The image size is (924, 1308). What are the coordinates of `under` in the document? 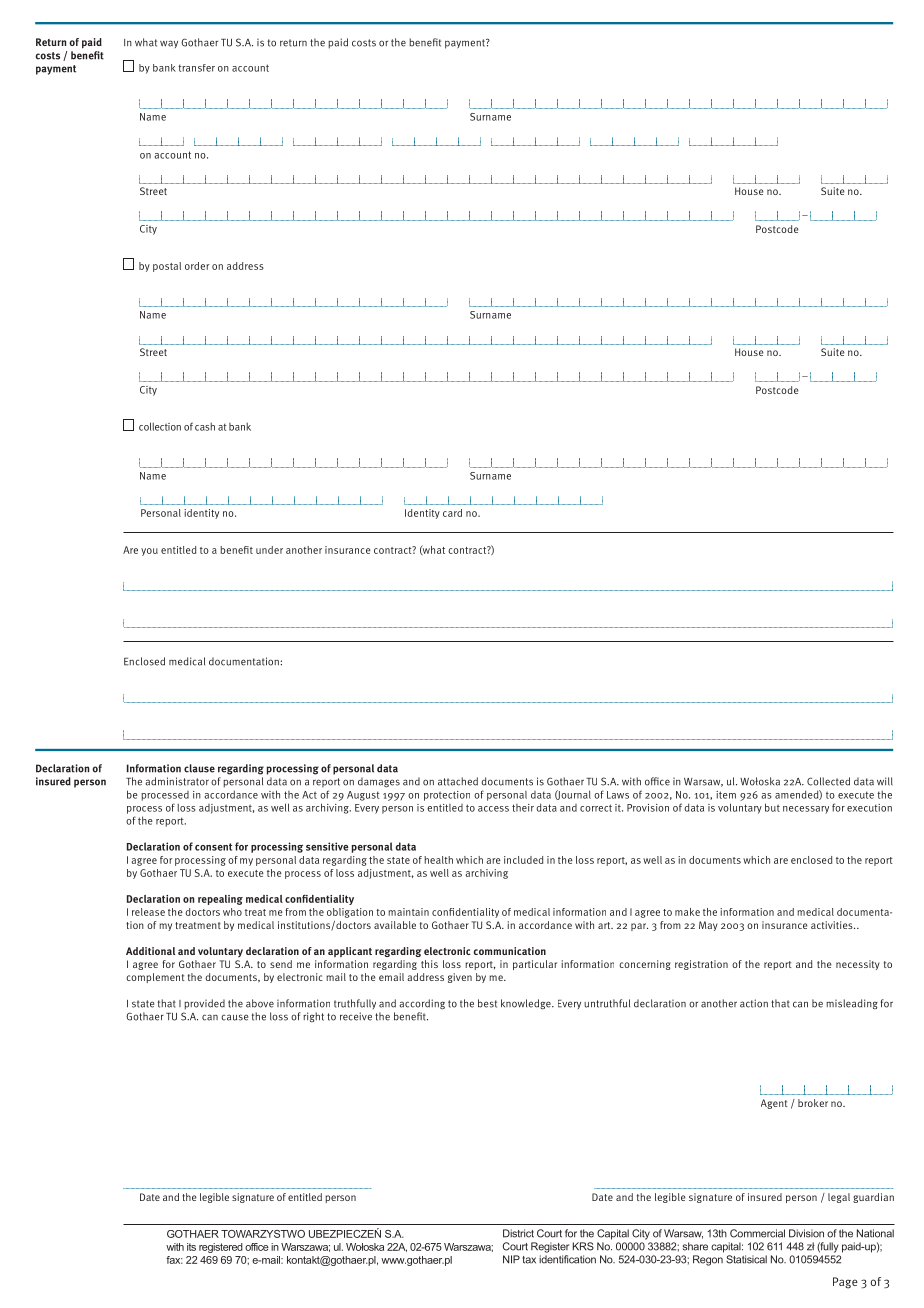 It's located at (269, 550).
